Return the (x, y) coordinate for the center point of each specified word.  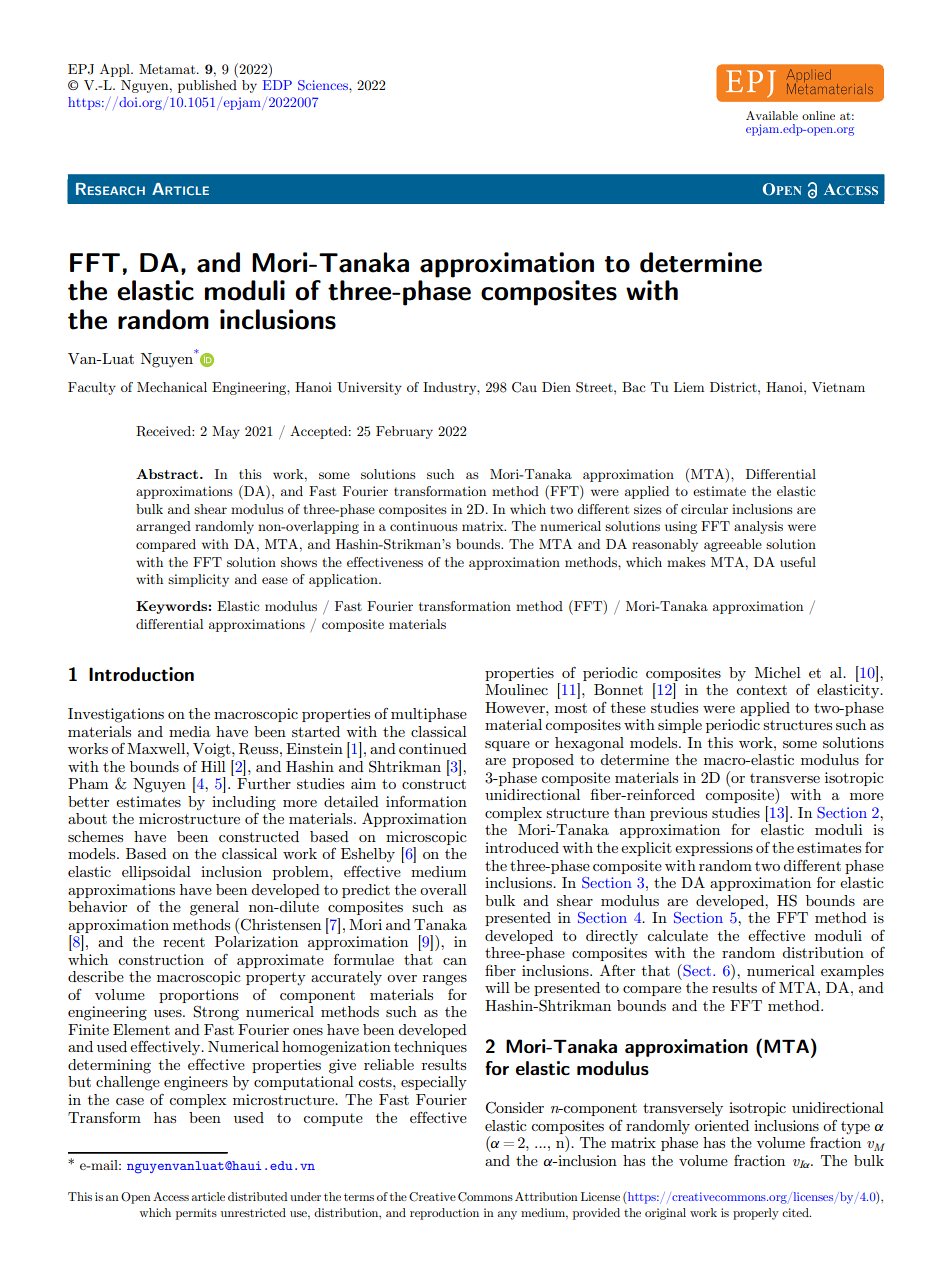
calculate (677, 935)
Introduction (141, 674)
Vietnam (838, 387)
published (207, 86)
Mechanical (172, 387)
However (516, 707)
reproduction (444, 1214)
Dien (556, 387)
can (455, 961)
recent (184, 942)
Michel (778, 672)
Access (171, 1196)
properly (756, 1214)
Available (772, 115)
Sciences (324, 85)
